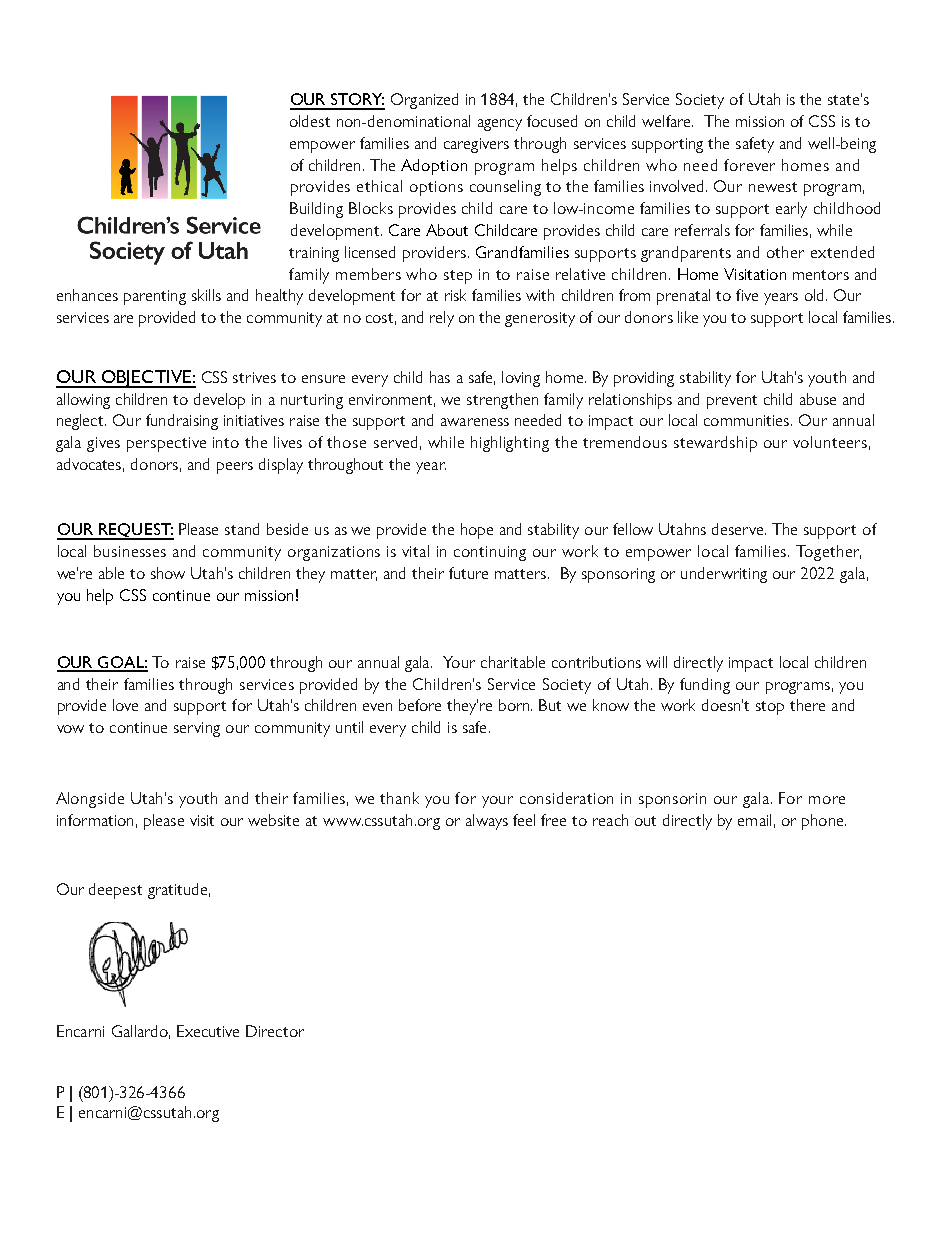  Describe the element at coordinates (500, 125) in the screenshot. I see `agency` at that location.
